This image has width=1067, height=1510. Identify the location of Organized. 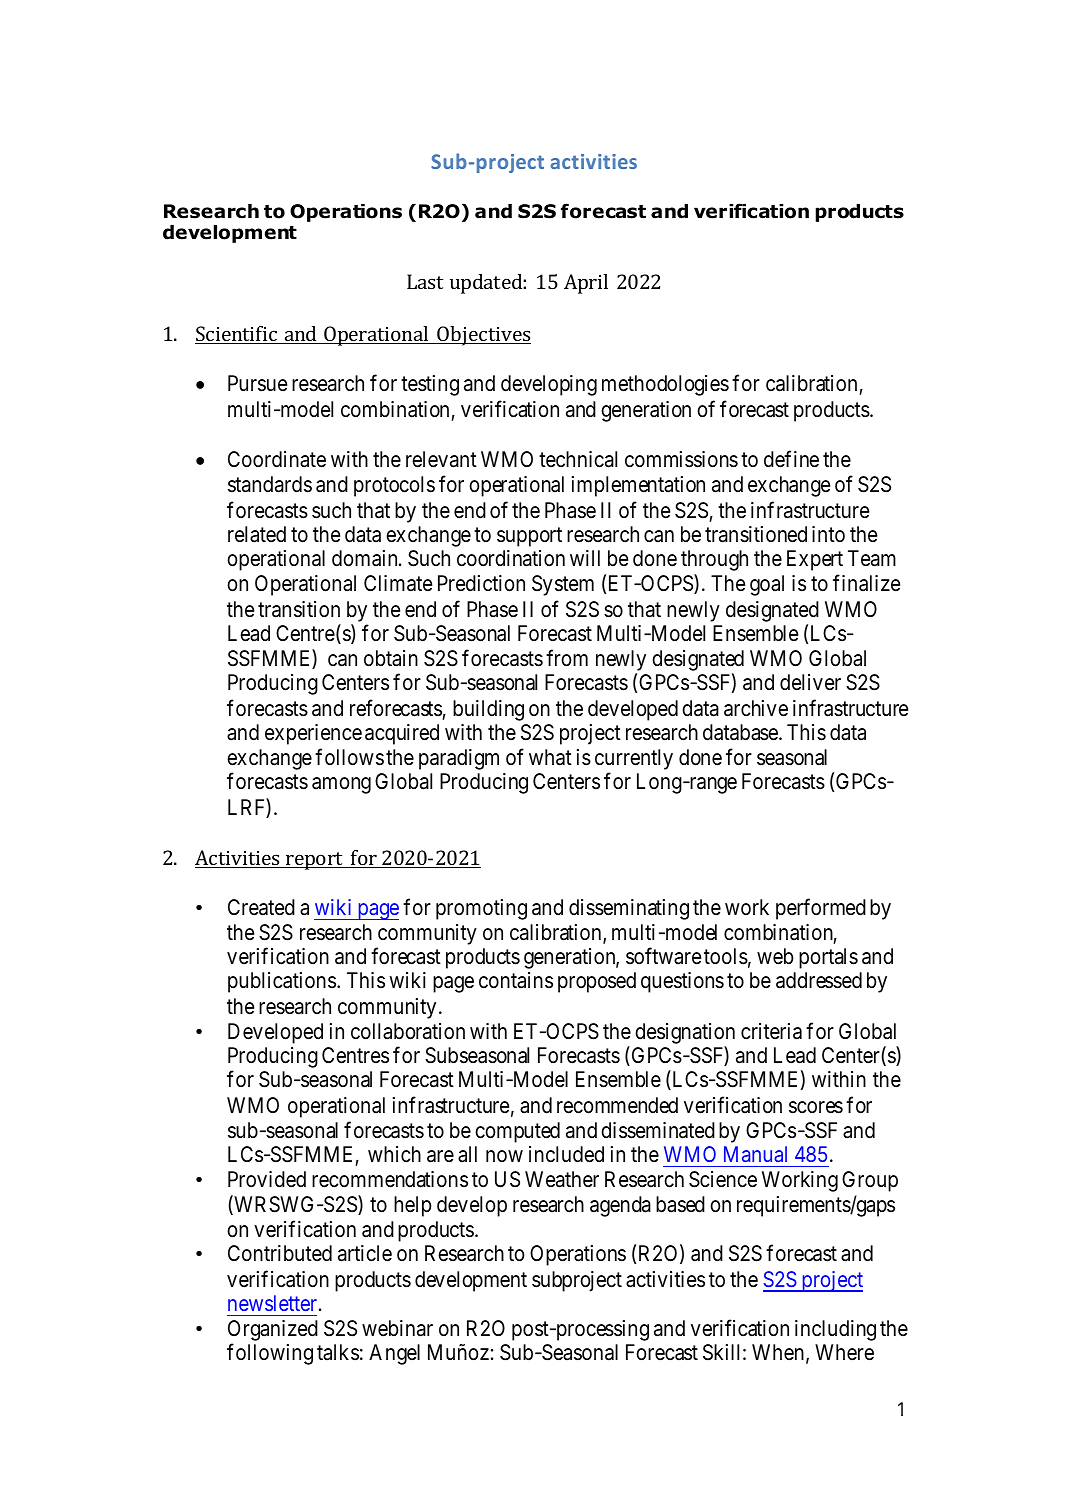
(273, 1330).
